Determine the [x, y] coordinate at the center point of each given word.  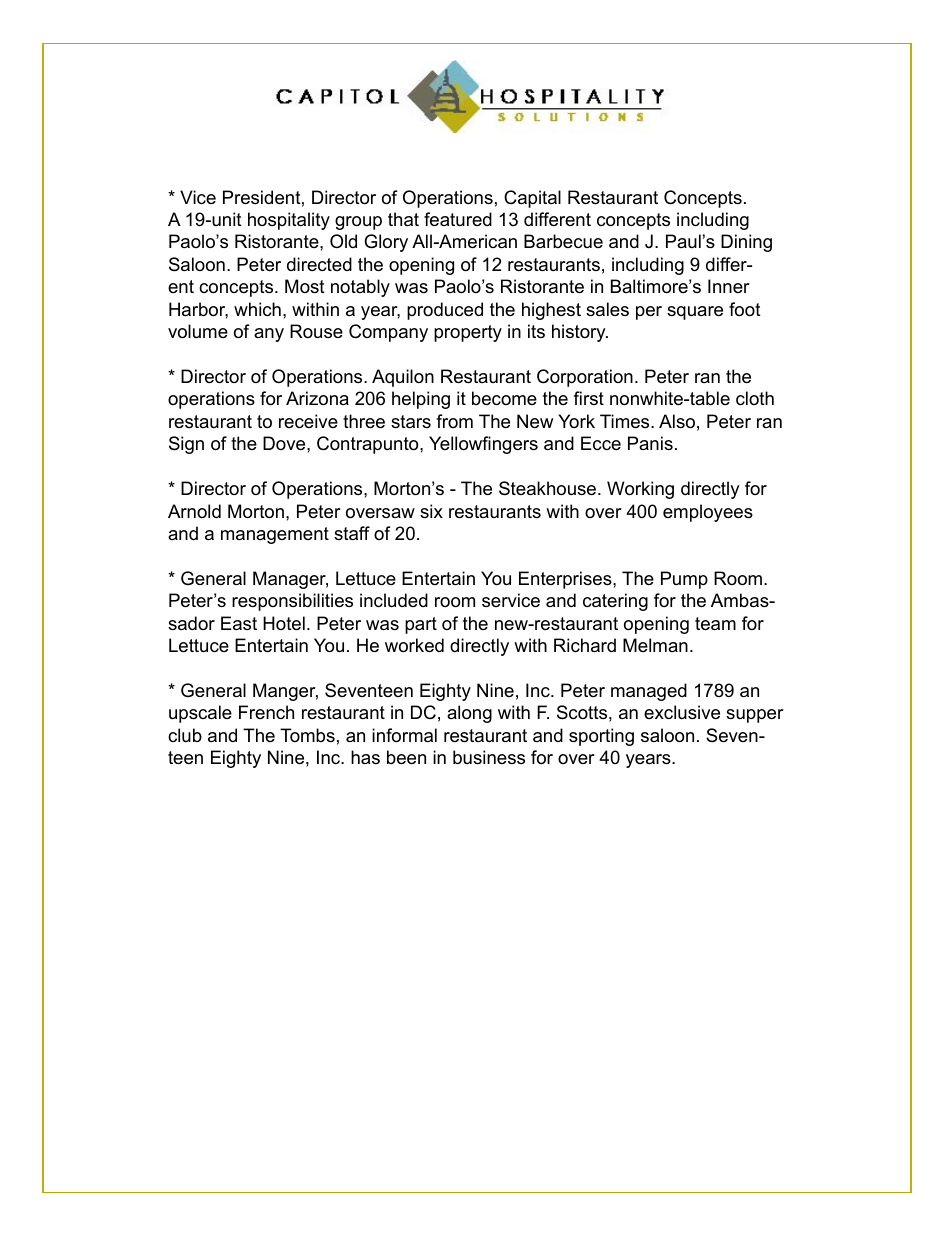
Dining [746, 243]
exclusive [682, 712]
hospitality [289, 221]
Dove [285, 443]
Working [640, 490]
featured [458, 219]
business [489, 757]
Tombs [307, 735]
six [431, 511]
